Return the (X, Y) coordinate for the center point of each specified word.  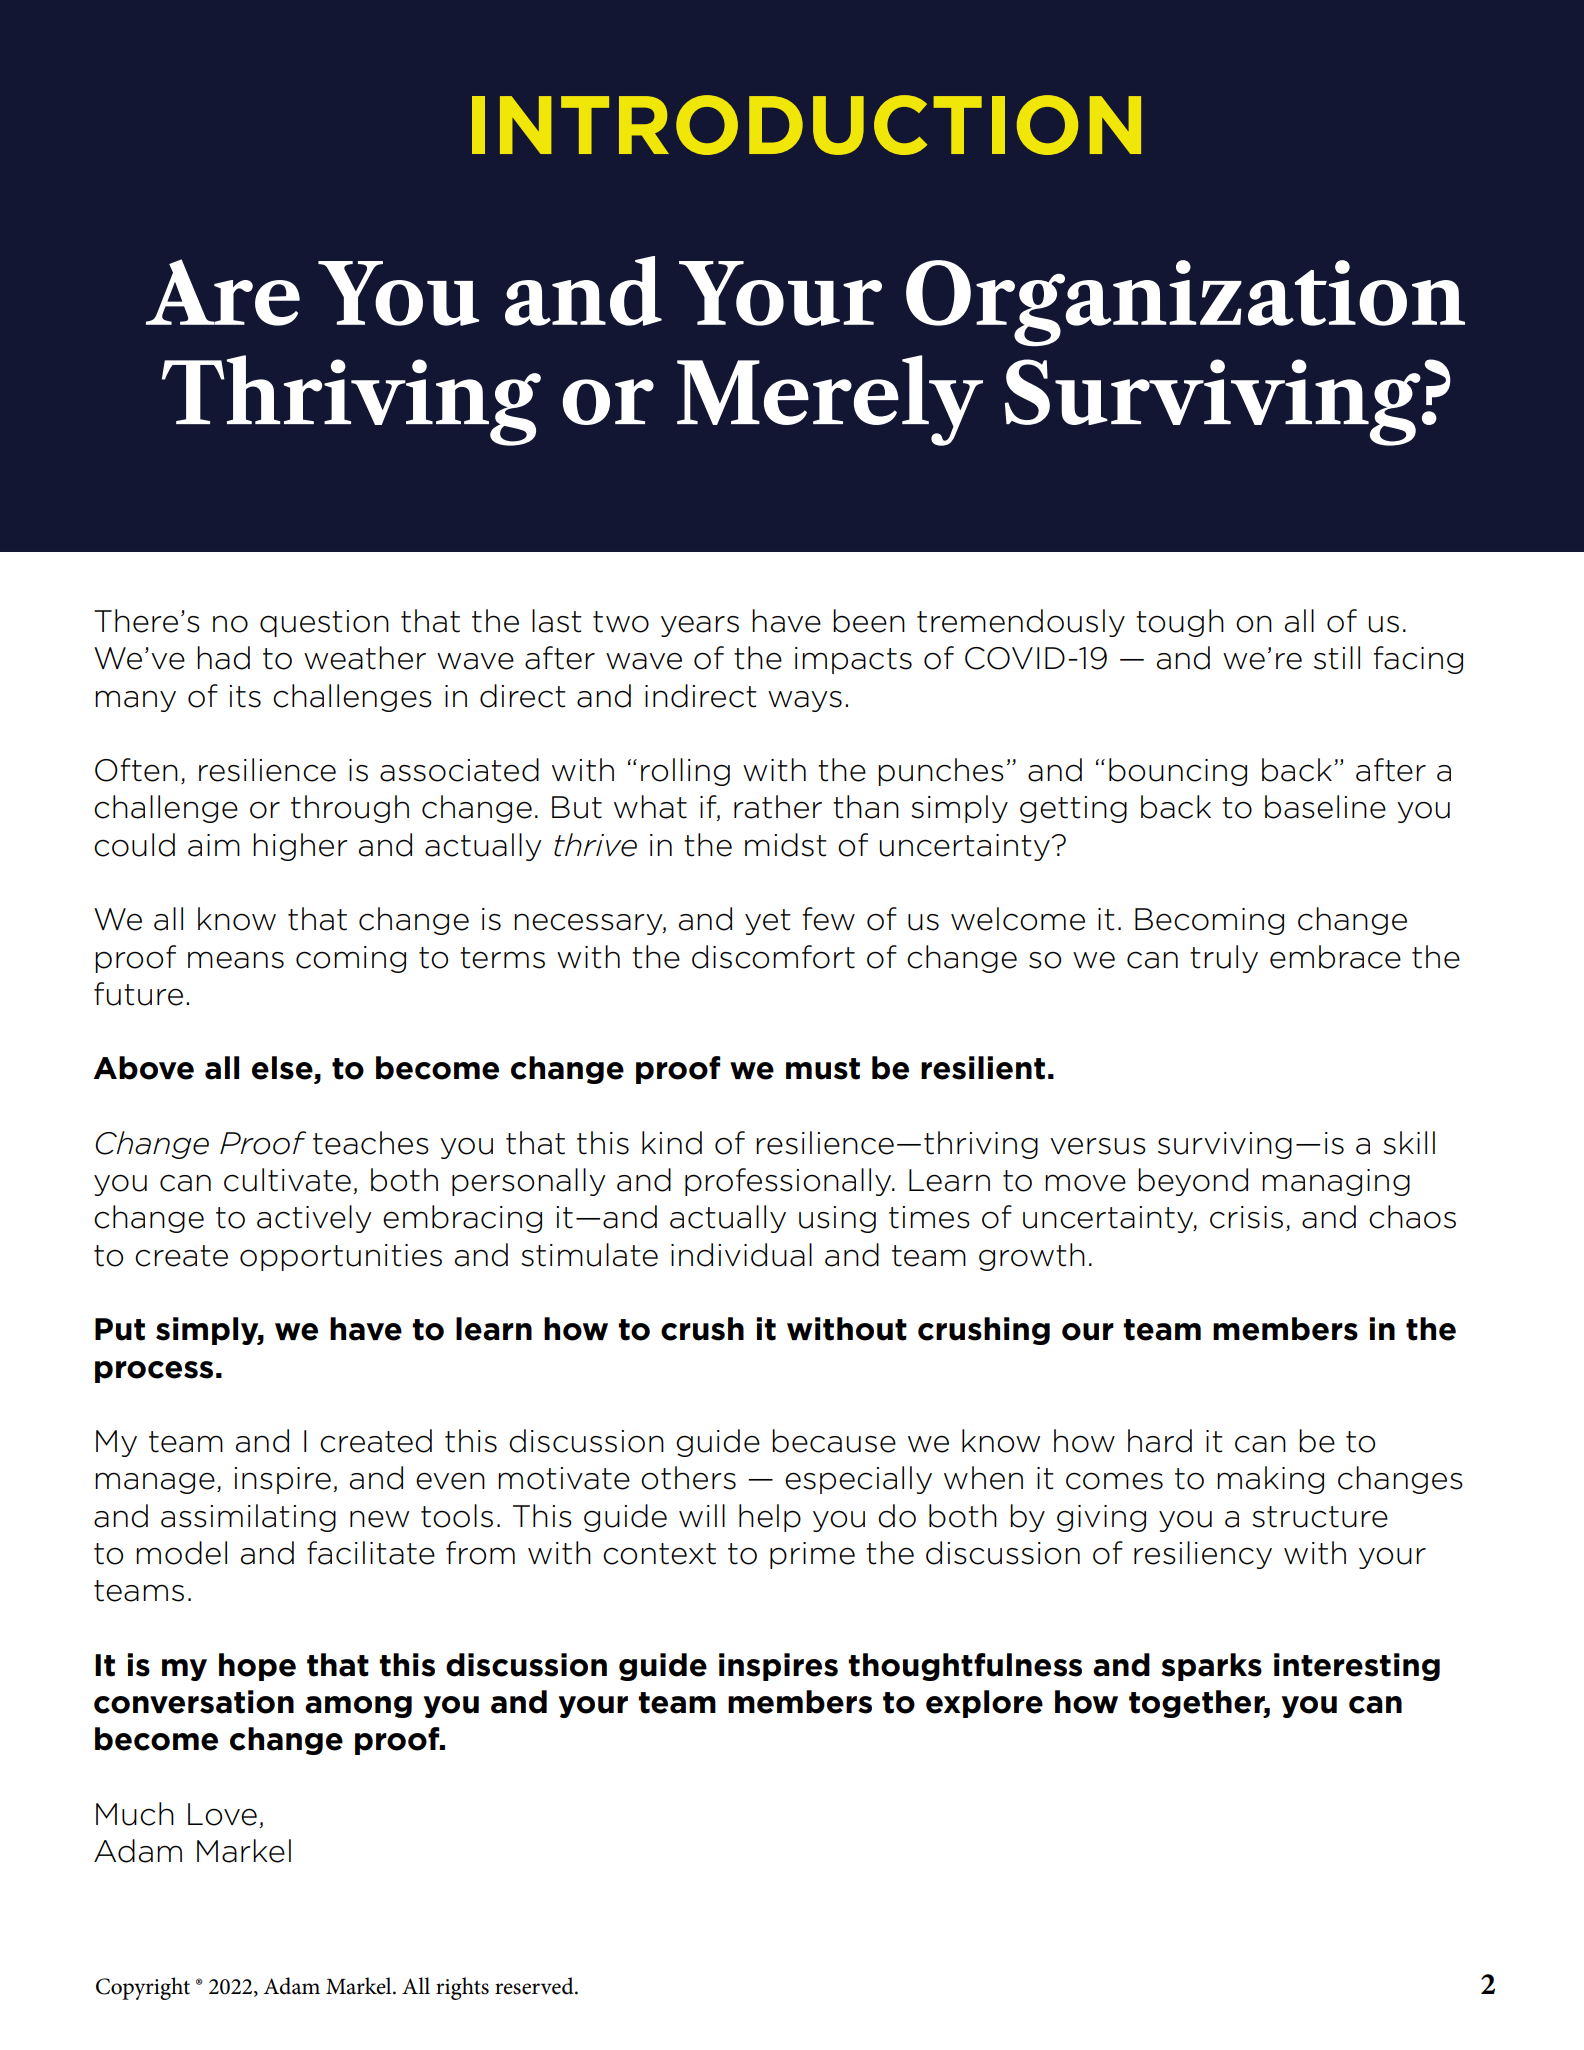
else (282, 1068)
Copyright (143, 1988)
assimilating (248, 1518)
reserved (535, 1986)
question (324, 623)
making (1270, 1480)
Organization (1185, 303)
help (770, 1518)
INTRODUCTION (806, 125)
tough (1180, 623)
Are (223, 292)
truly (1224, 959)
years (700, 626)
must (823, 1069)
